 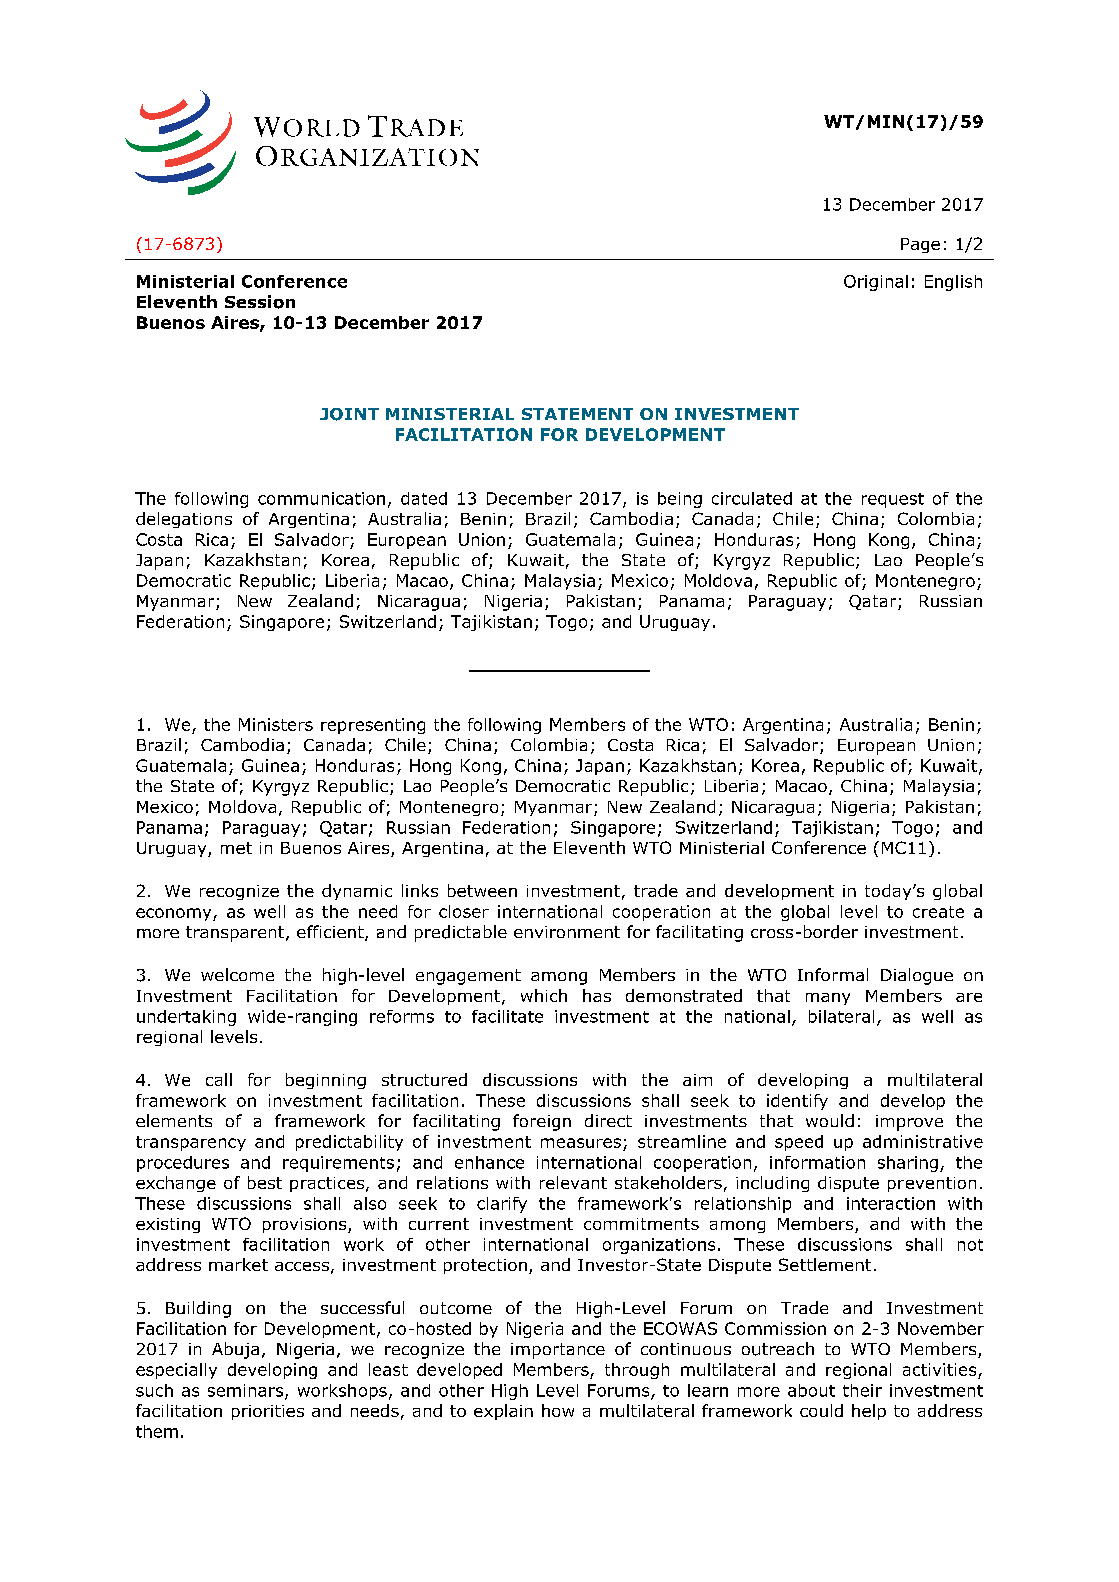 What do you see at coordinates (349, 414) in the page?
I see `JOINT` at bounding box center [349, 414].
